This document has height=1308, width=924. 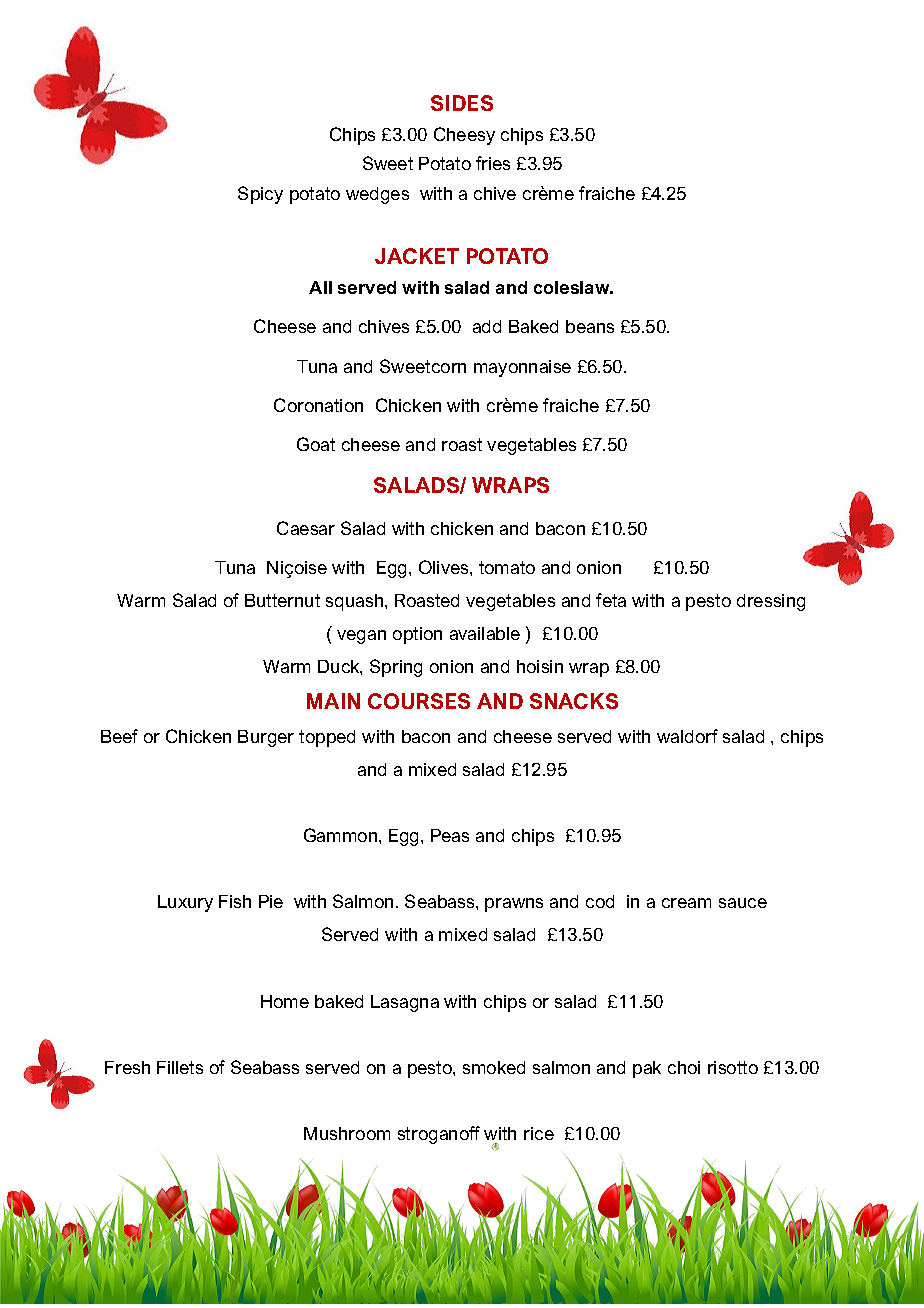 What do you see at coordinates (318, 405) in the document?
I see `Coronation` at bounding box center [318, 405].
